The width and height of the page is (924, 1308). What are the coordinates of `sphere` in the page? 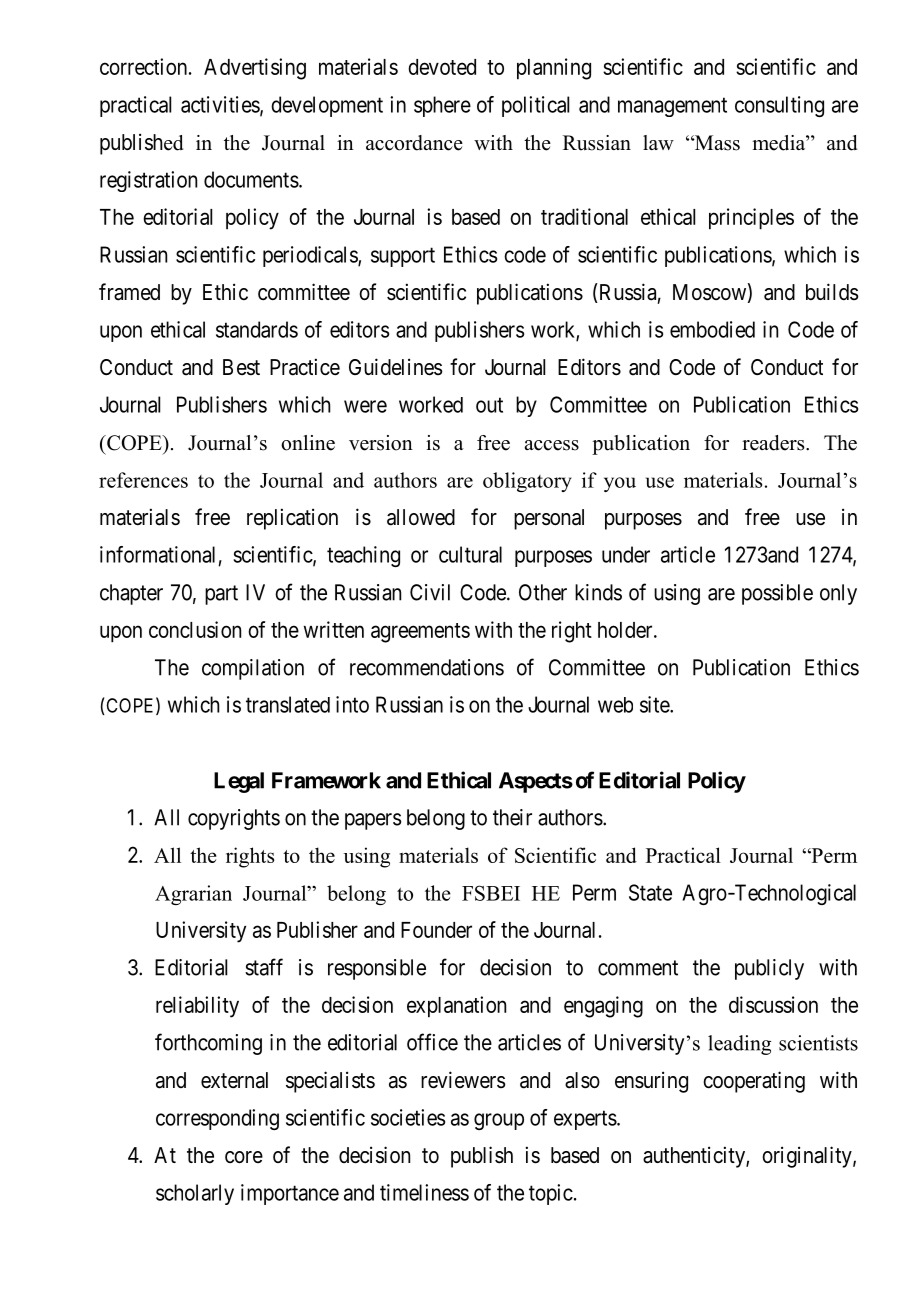 It's located at (442, 106).
